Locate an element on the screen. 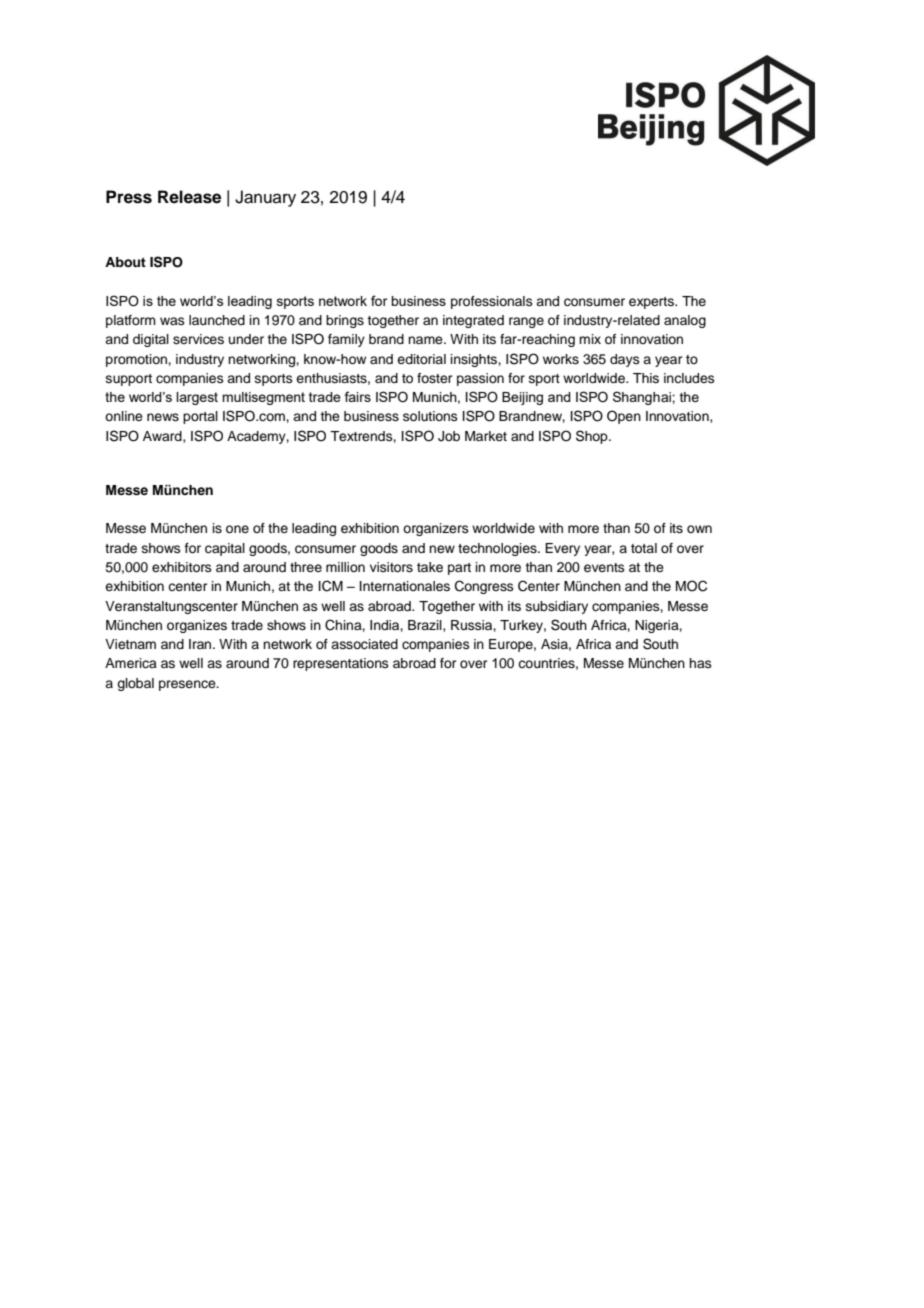 The width and height of the screenshot is (924, 1308). January is located at coordinates (265, 198).
